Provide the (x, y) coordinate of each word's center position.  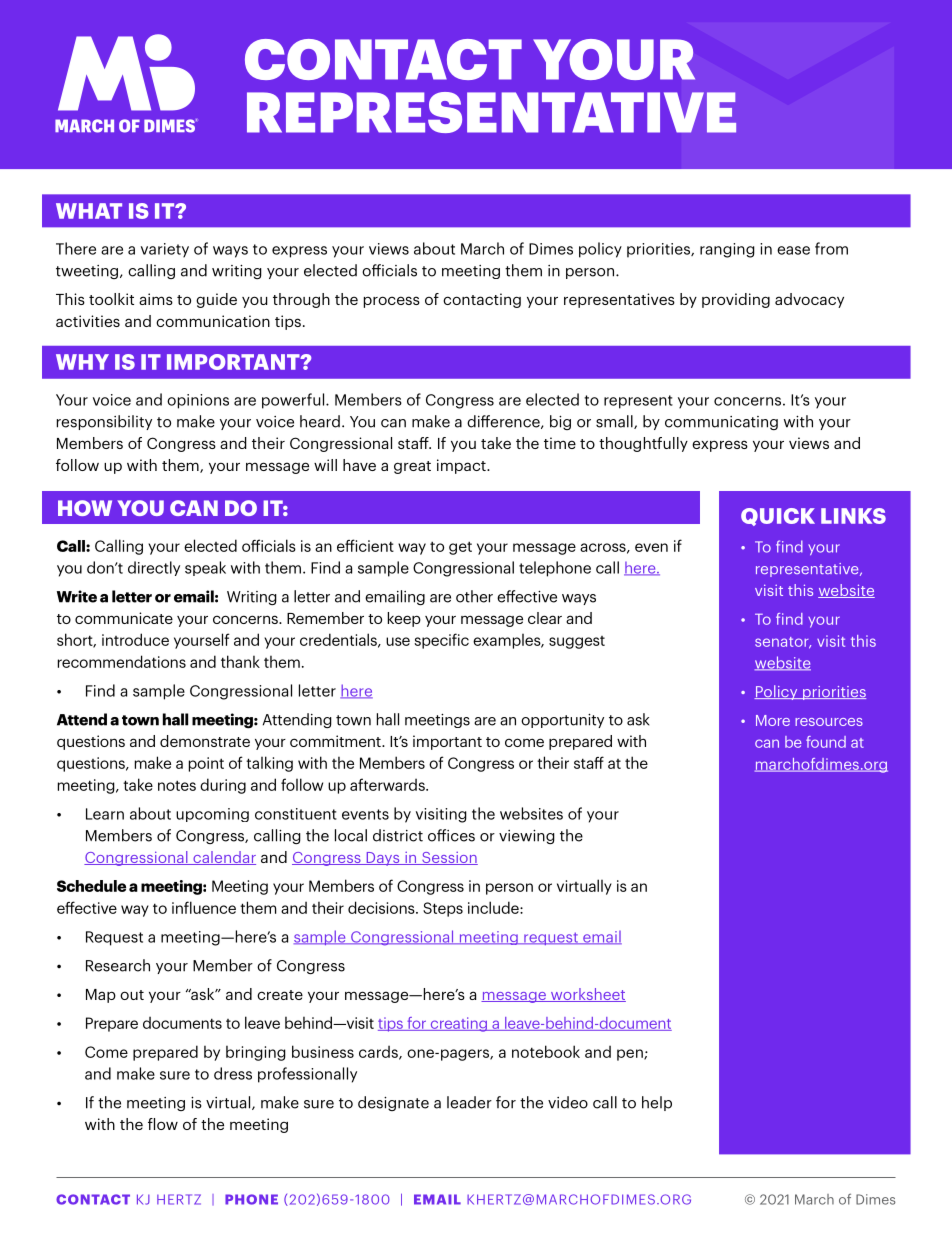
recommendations (122, 661)
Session (449, 858)
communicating (721, 423)
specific (441, 641)
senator (783, 643)
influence (204, 907)
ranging (727, 250)
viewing (527, 837)
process (392, 302)
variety (165, 250)
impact (462, 466)
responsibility (104, 422)
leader (469, 1102)
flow (163, 1124)
